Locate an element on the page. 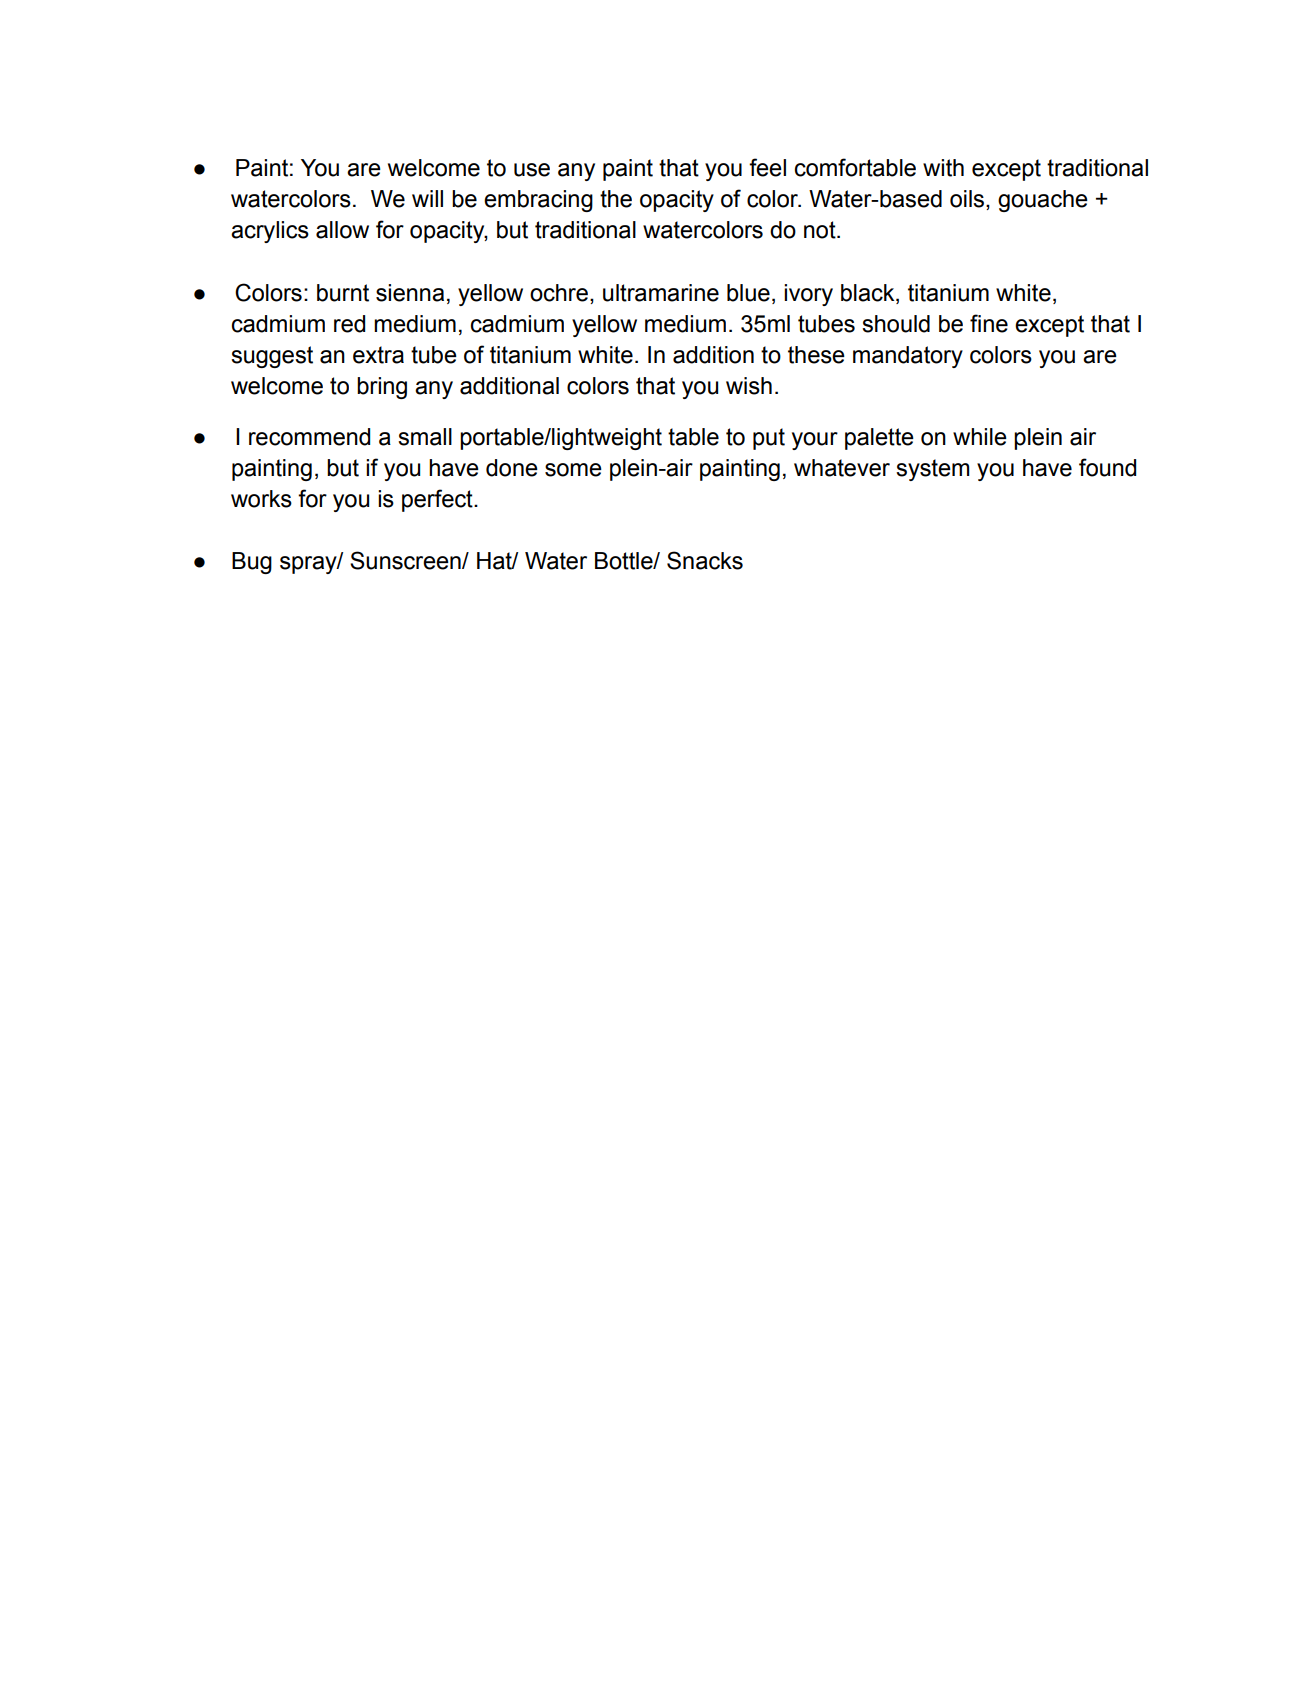 Image resolution: width=1309 pixels, height=1694 pixels. wish is located at coordinates (749, 386).
